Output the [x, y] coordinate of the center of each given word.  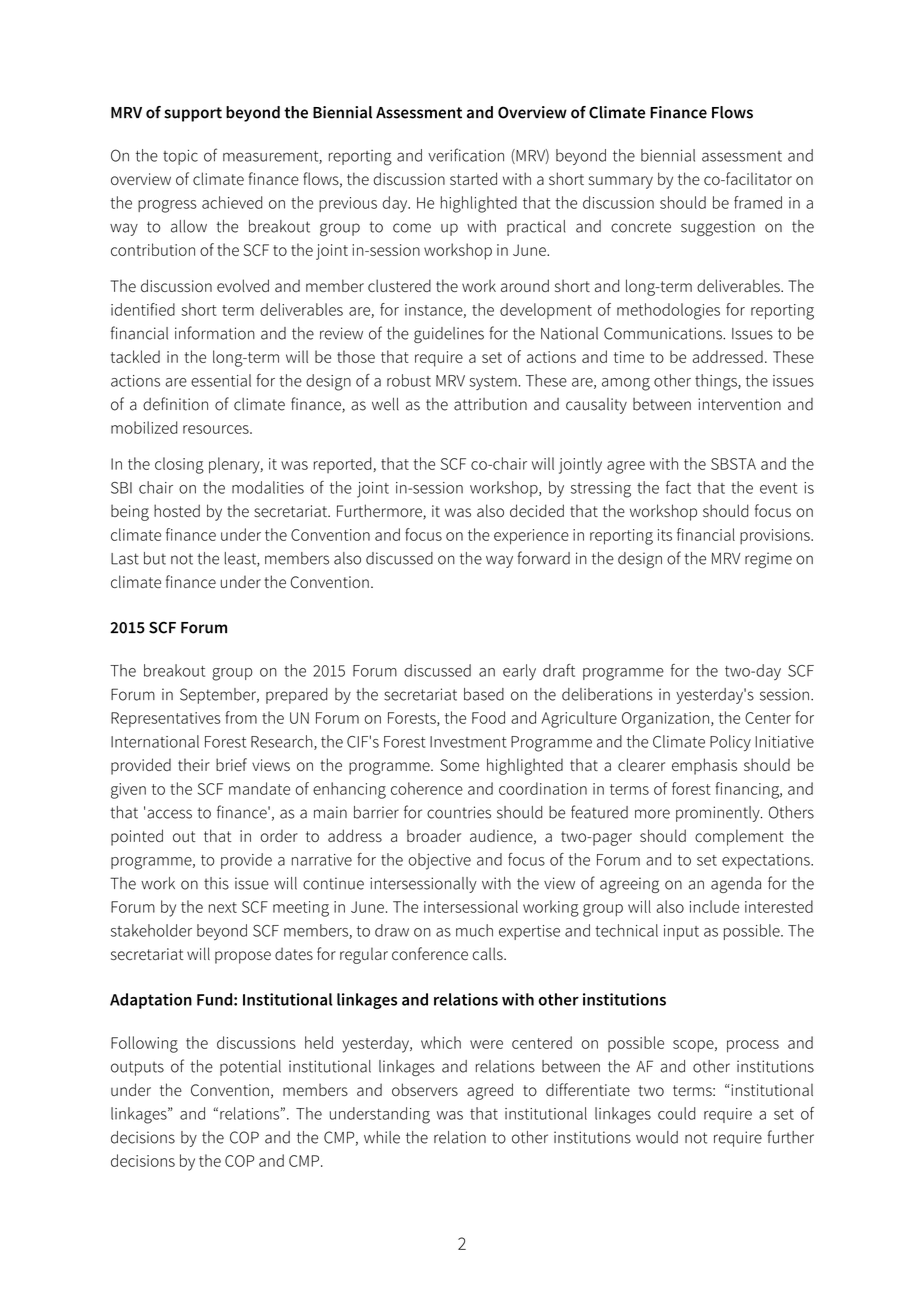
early [519, 672]
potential [250, 1068]
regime [768, 560]
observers [425, 1089]
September [219, 696]
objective [439, 861]
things [717, 382]
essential [221, 380]
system [493, 383]
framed [758, 202]
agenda [736, 885]
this [216, 883]
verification [466, 155]
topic [180, 157]
